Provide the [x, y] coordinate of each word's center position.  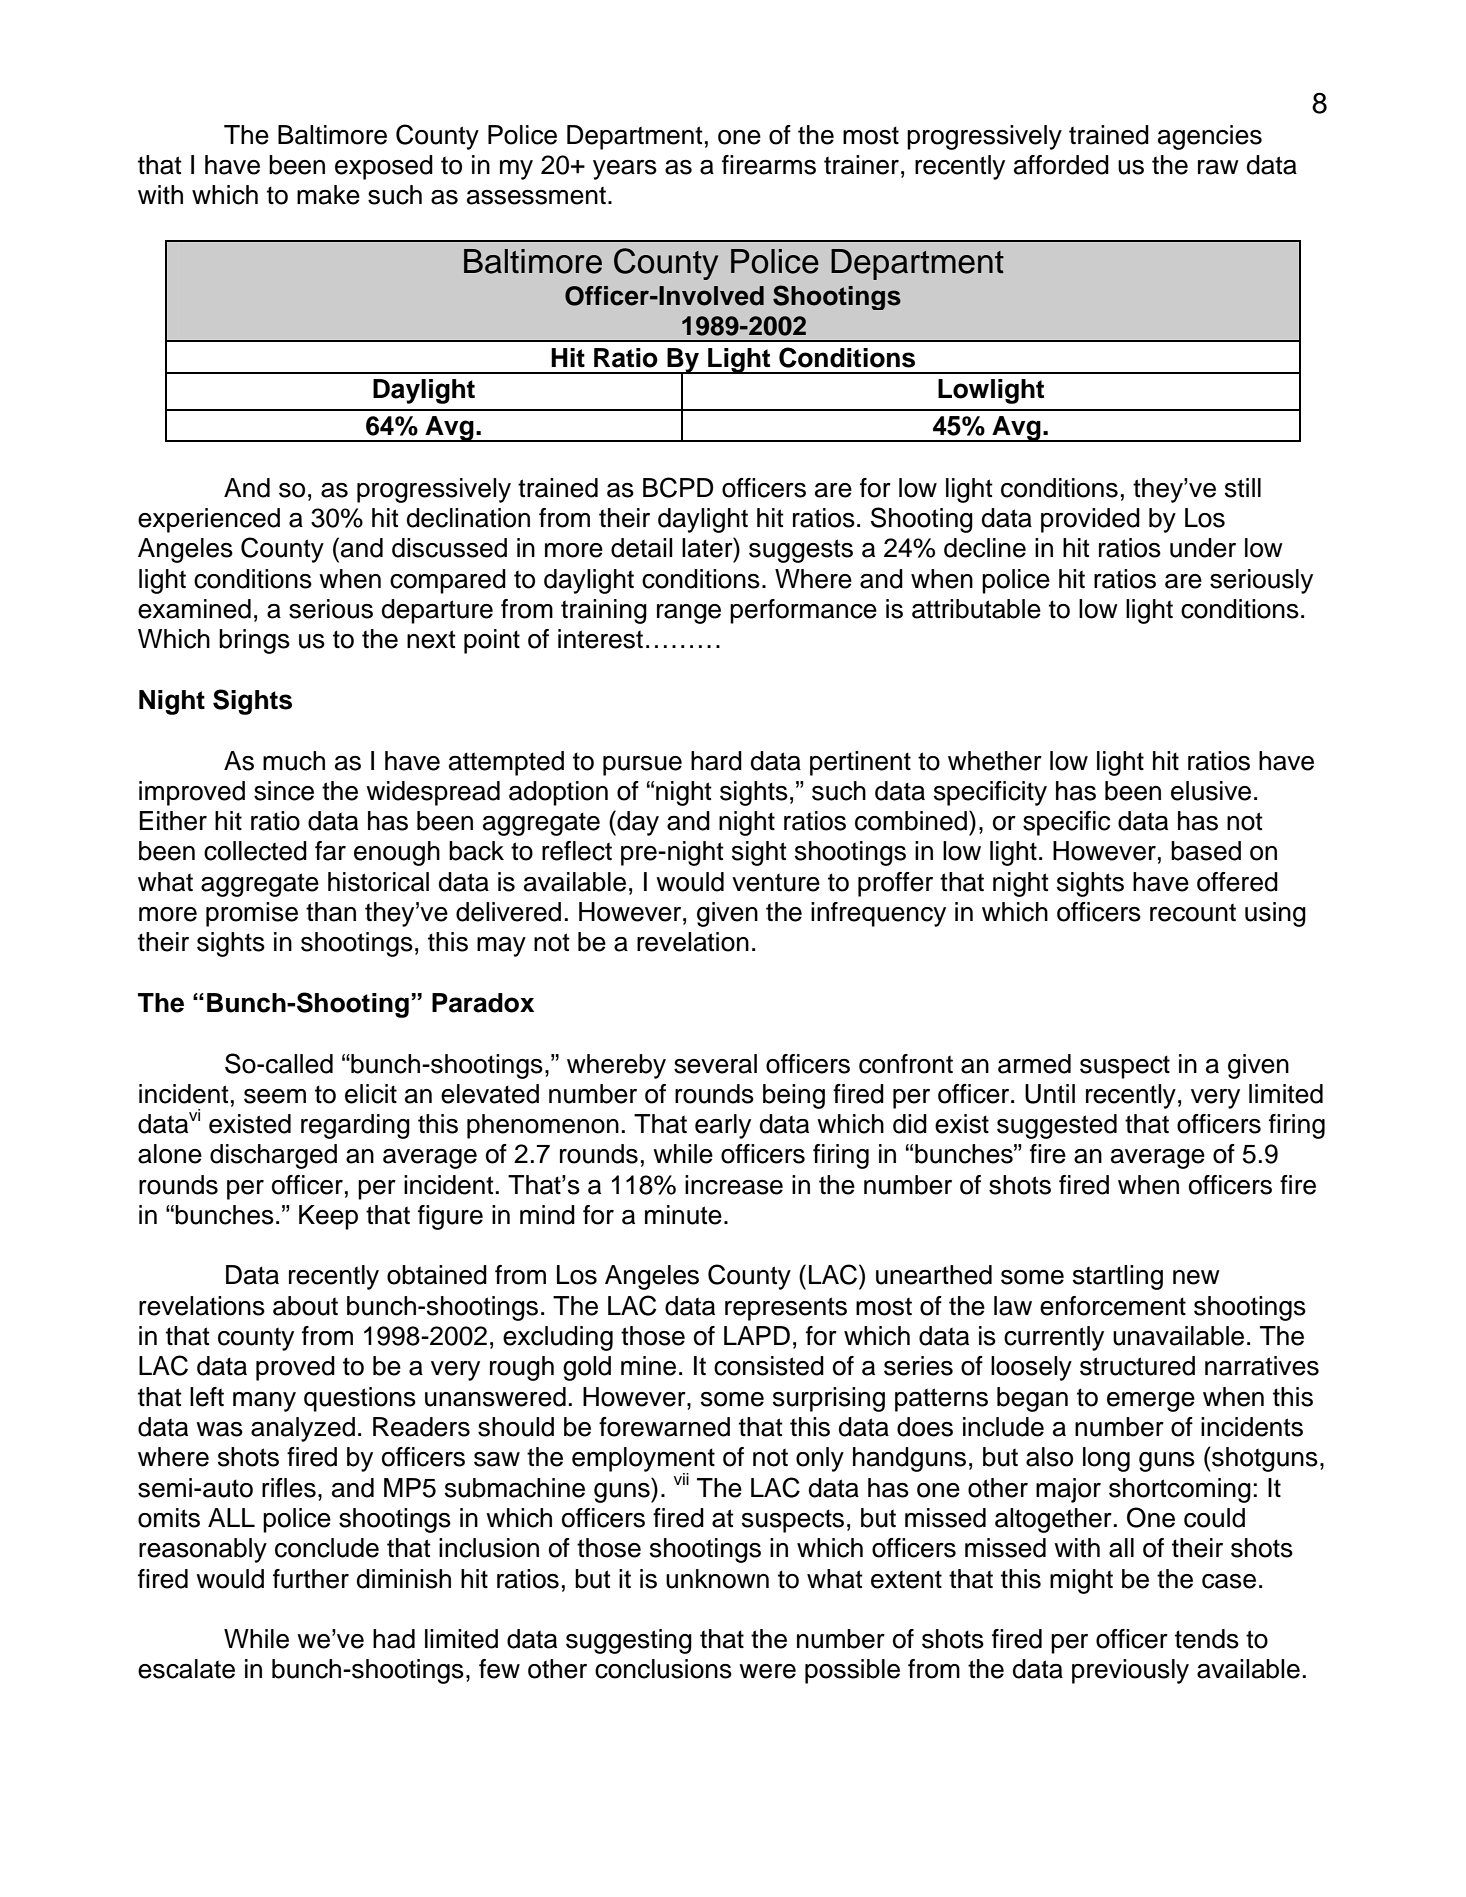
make [328, 195]
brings [254, 641]
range [689, 614]
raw [1218, 167]
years [625, 170]
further [311, 1579]
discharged [273, 1156]
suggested [1057, 1126]
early [723, 1126]
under [1203, 548]
